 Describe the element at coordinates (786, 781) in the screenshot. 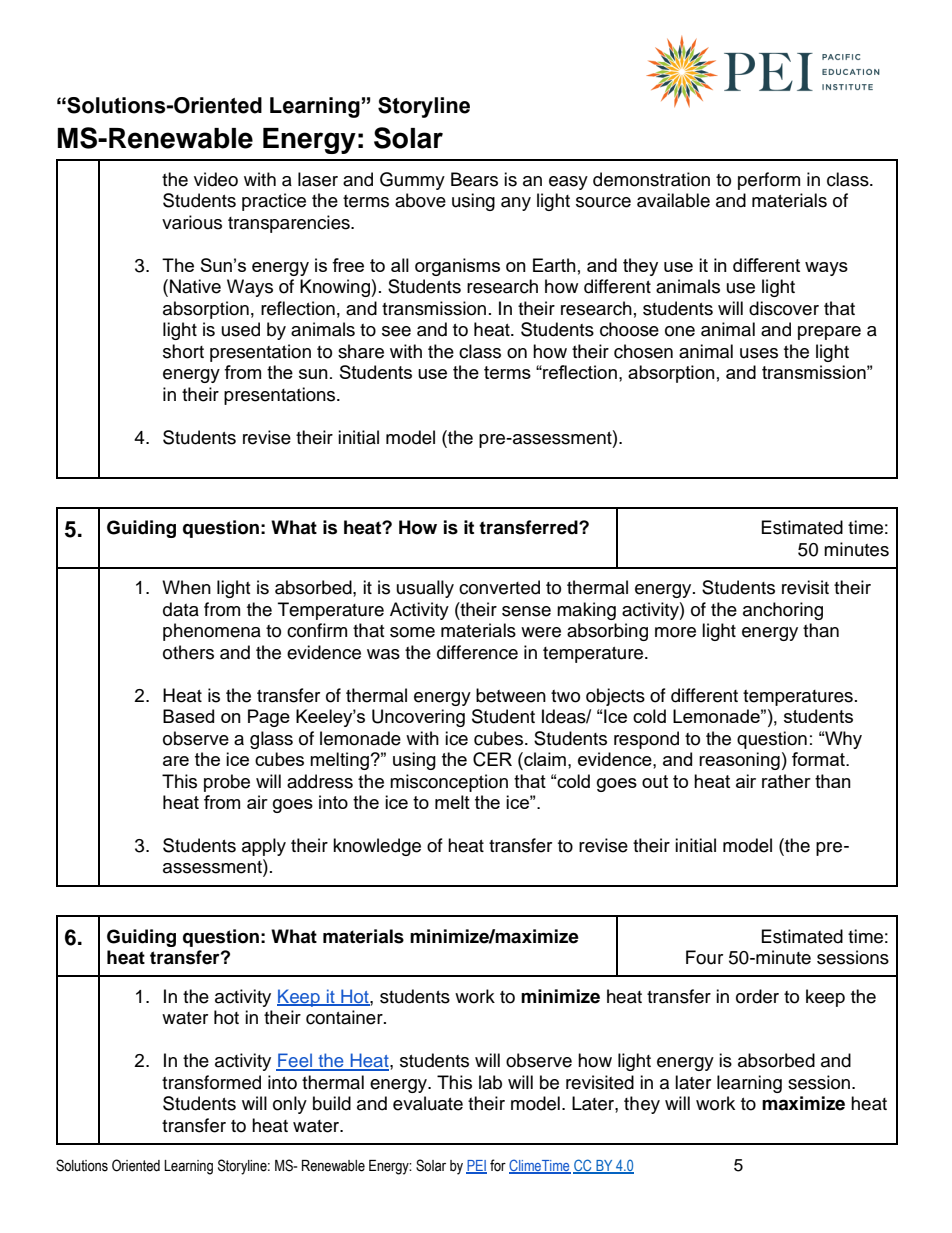

I see `rather` at that location.
